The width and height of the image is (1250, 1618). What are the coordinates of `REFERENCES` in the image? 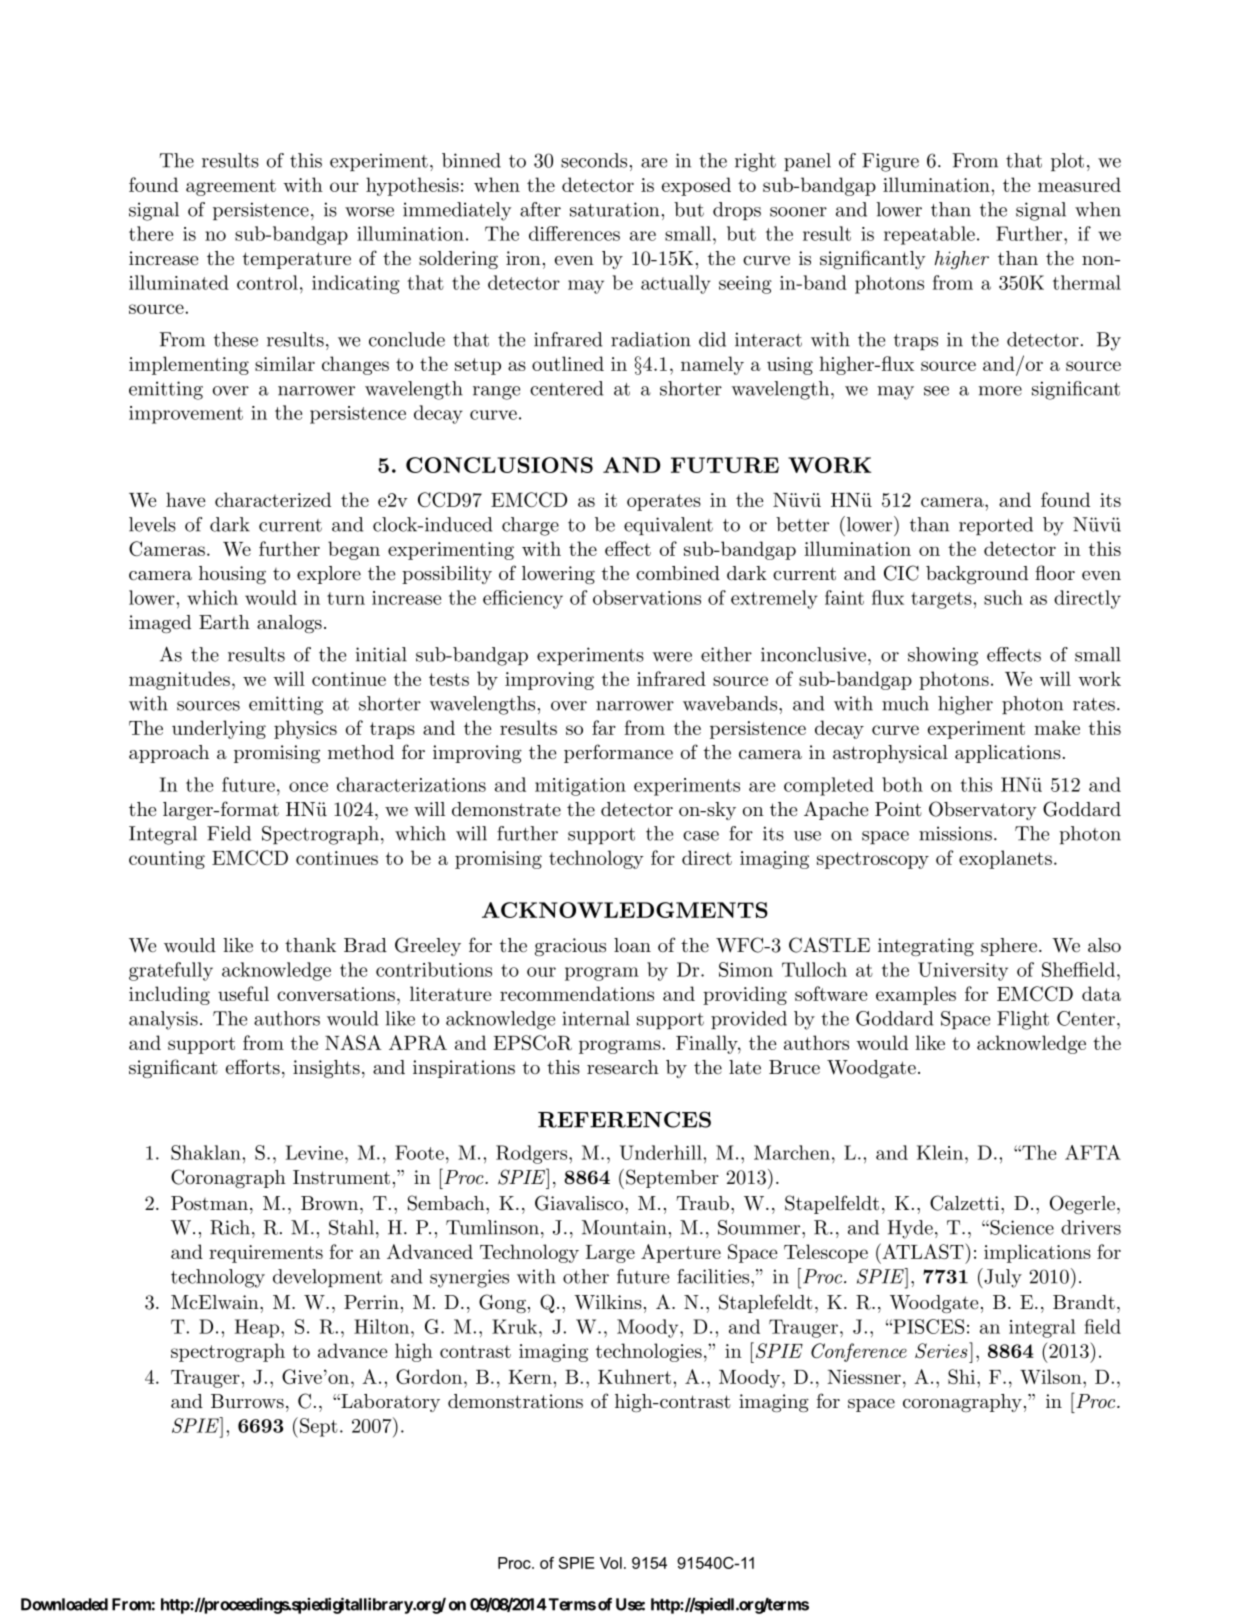 It's located at (624, 1119).
